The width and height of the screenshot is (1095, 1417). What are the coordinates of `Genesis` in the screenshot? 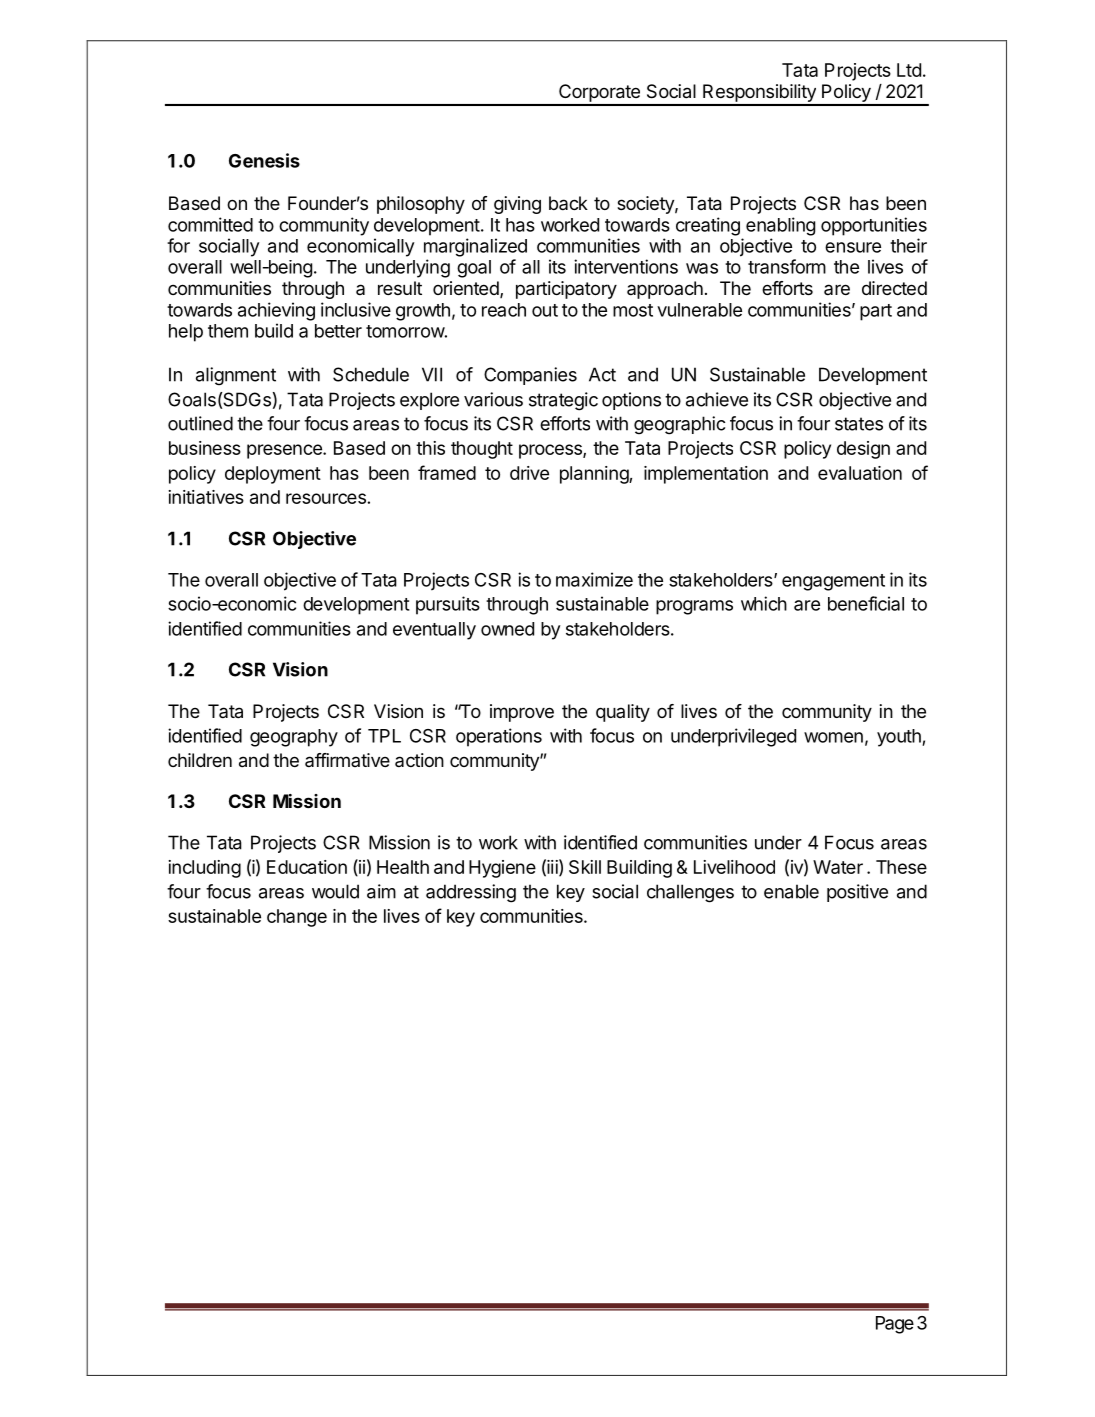 It's located at (264, 160).
